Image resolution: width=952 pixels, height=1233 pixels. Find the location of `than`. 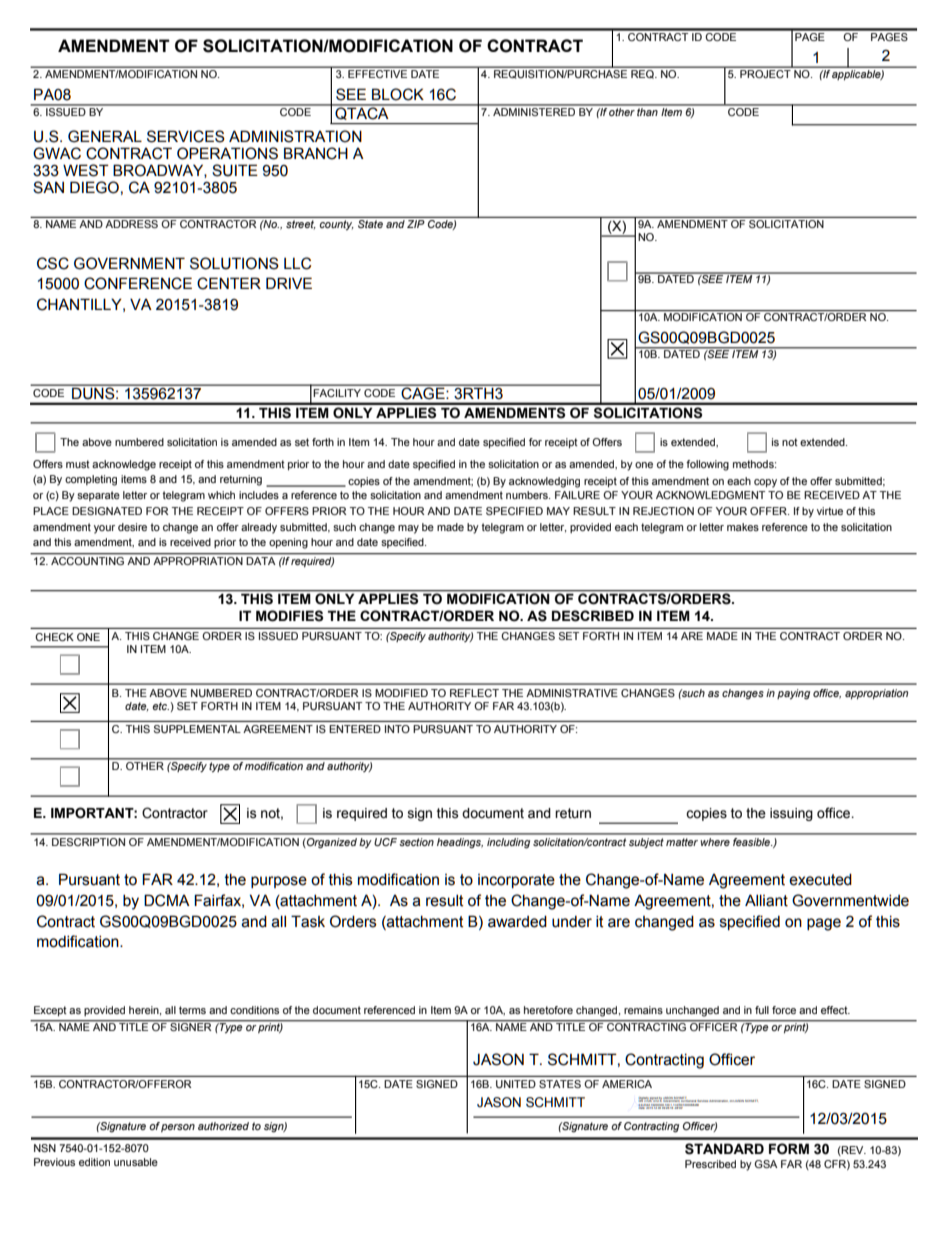

than is located at coordinates (648, 110).
